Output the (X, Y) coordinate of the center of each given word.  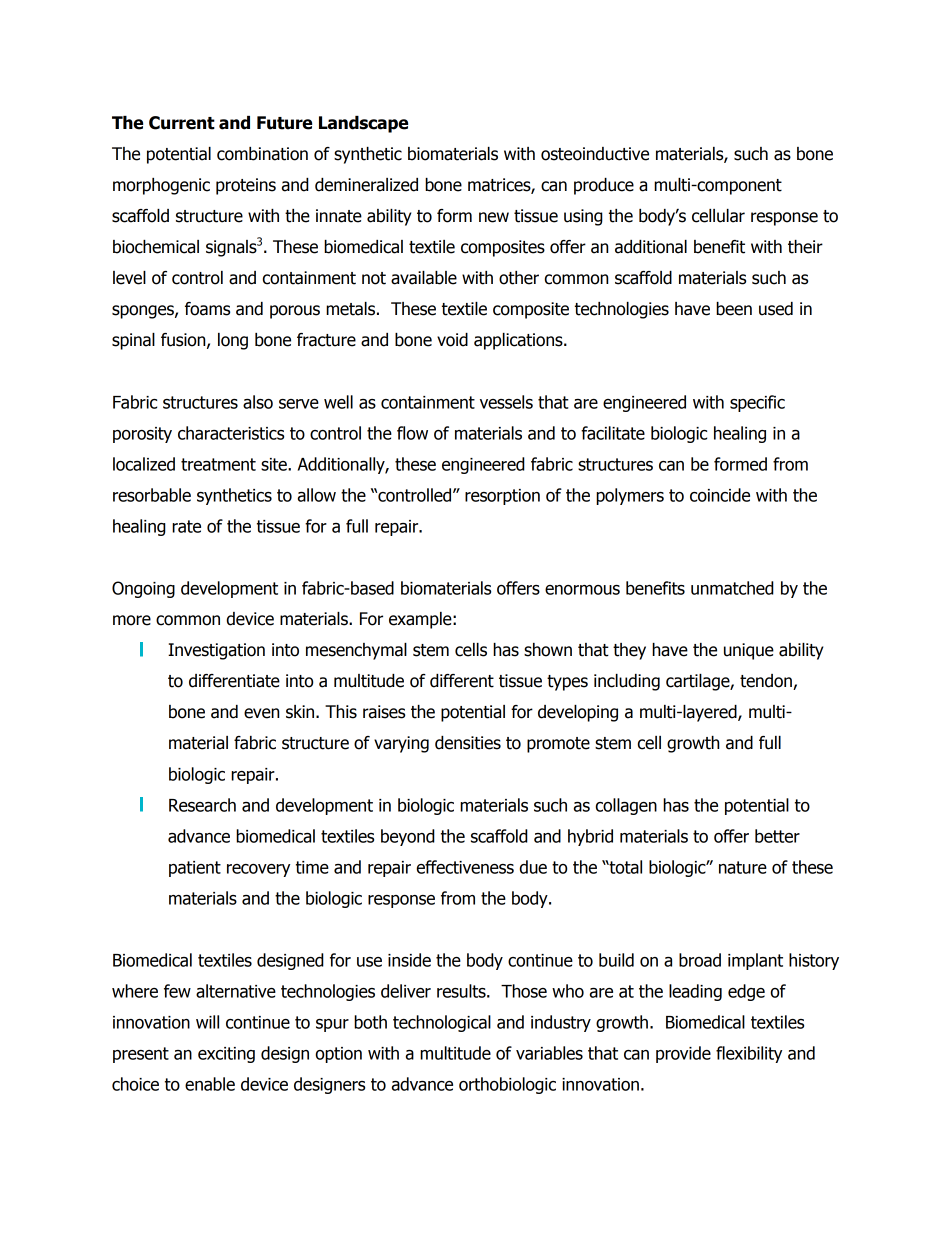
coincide (720, 495)
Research (202, 805)
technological (442, 1023)
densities (468, 743)
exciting (226, 1055)
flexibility (749, 1054)
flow (412, 433)
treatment (218, 464)
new (494, 217)
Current (182, 123)
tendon (767, 682)
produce (604, 186)
